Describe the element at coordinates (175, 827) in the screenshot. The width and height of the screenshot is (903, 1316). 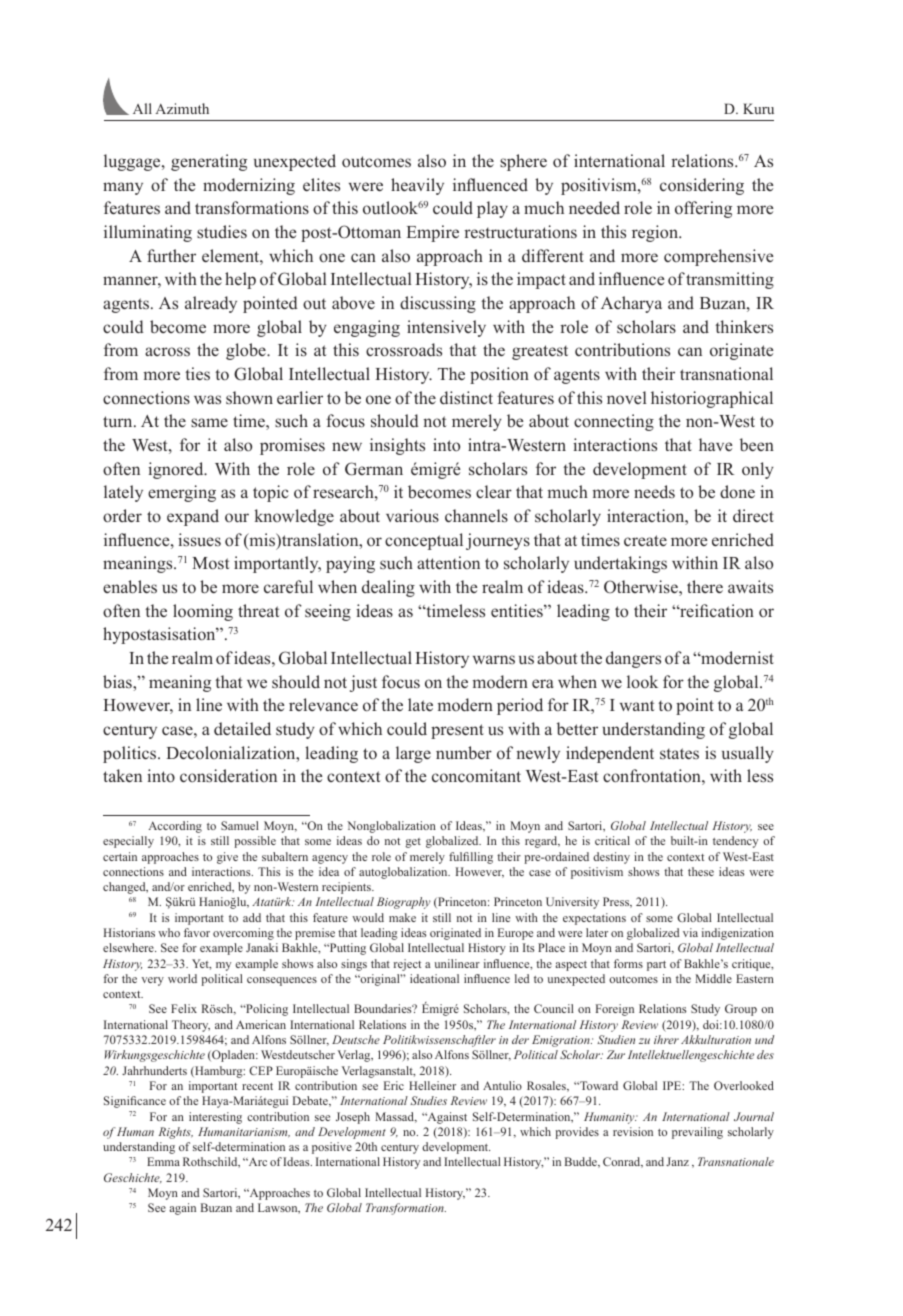
I see `According` at that location.
